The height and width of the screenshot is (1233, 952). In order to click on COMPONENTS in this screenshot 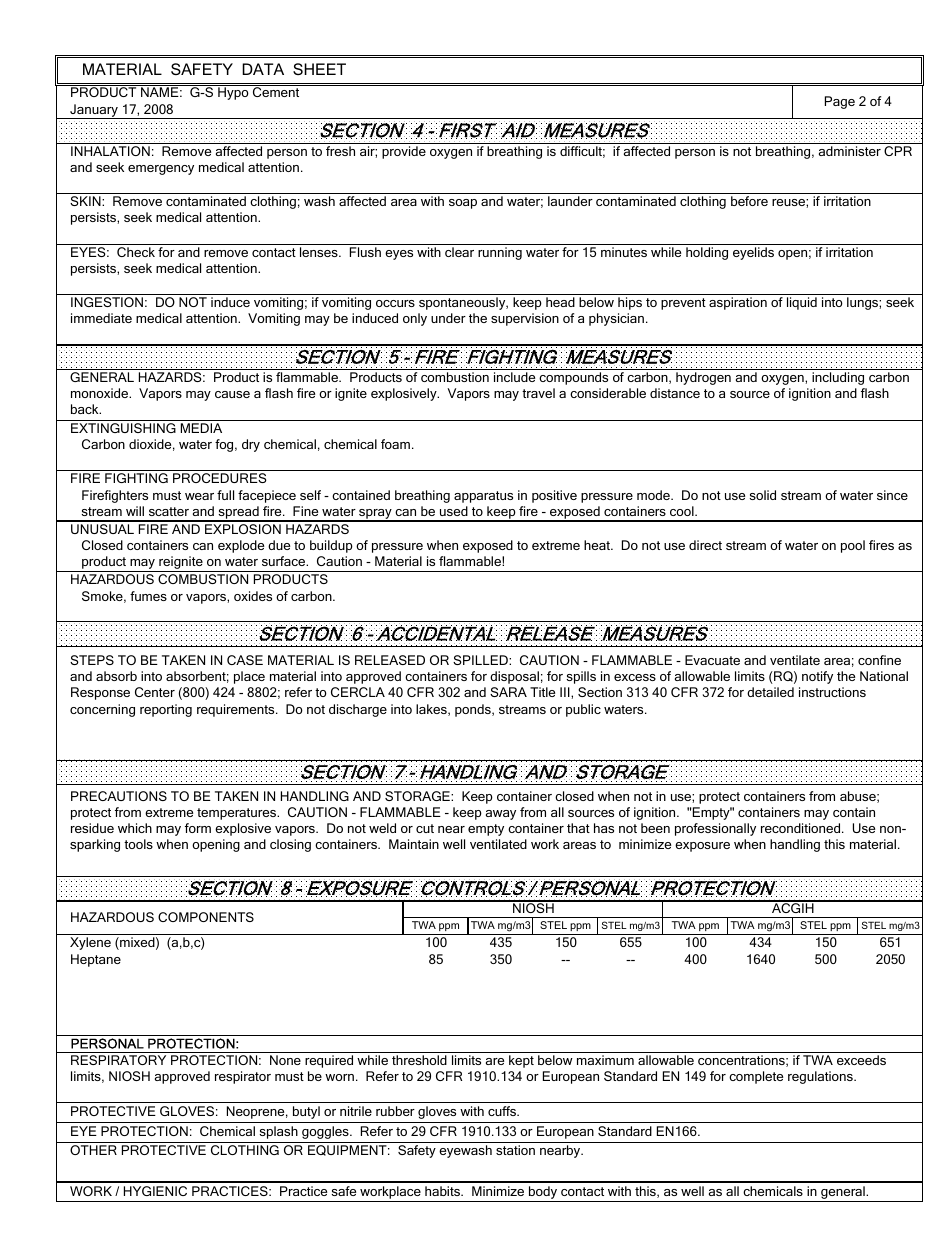, I will do `click(206, 917)`.
